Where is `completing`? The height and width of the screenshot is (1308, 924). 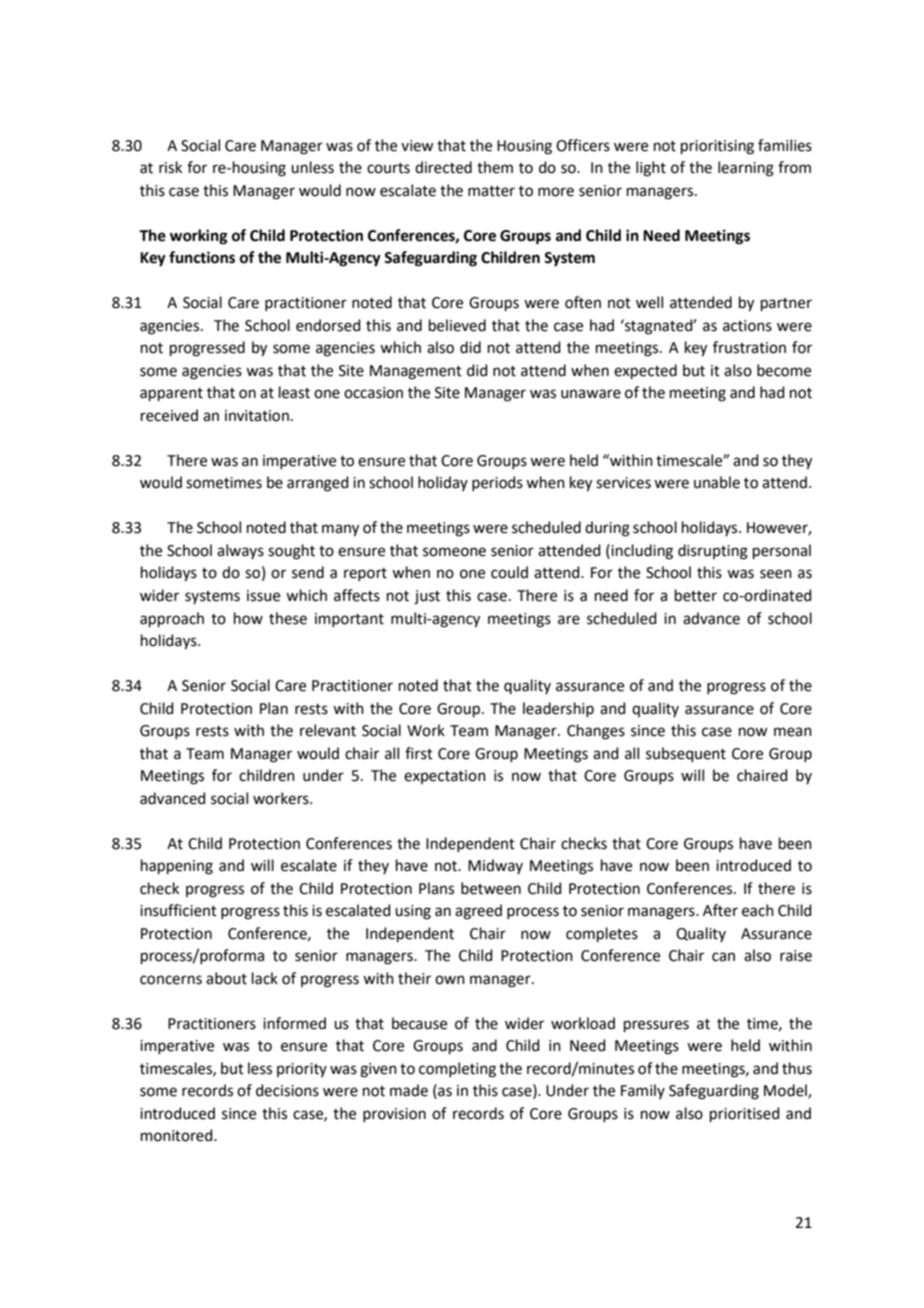 completing is located at coordinates (457, 1070).
